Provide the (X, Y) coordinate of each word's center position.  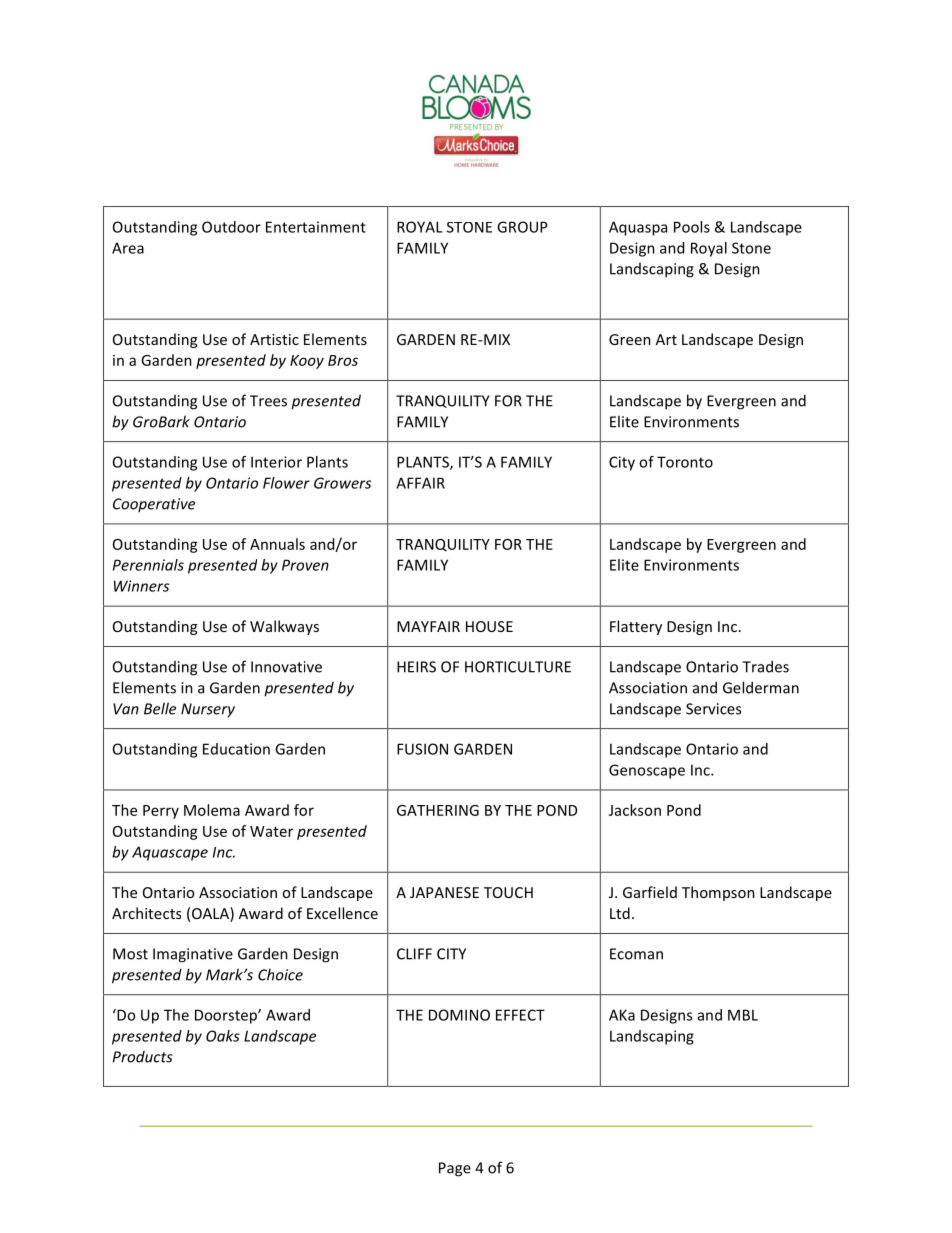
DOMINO (459, 1015)
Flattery (636, 627)
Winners (141, 586)
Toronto (685, 462)
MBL (743, 1015)
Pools (692, 227)
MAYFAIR (428, 626)
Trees (268, 401)
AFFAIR (420, 483)
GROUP (522, 227)
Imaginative (193, 955)
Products (143, 1057)
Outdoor (231, 227)
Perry (161, 812)
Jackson (635, 810)
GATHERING (438, 810)
